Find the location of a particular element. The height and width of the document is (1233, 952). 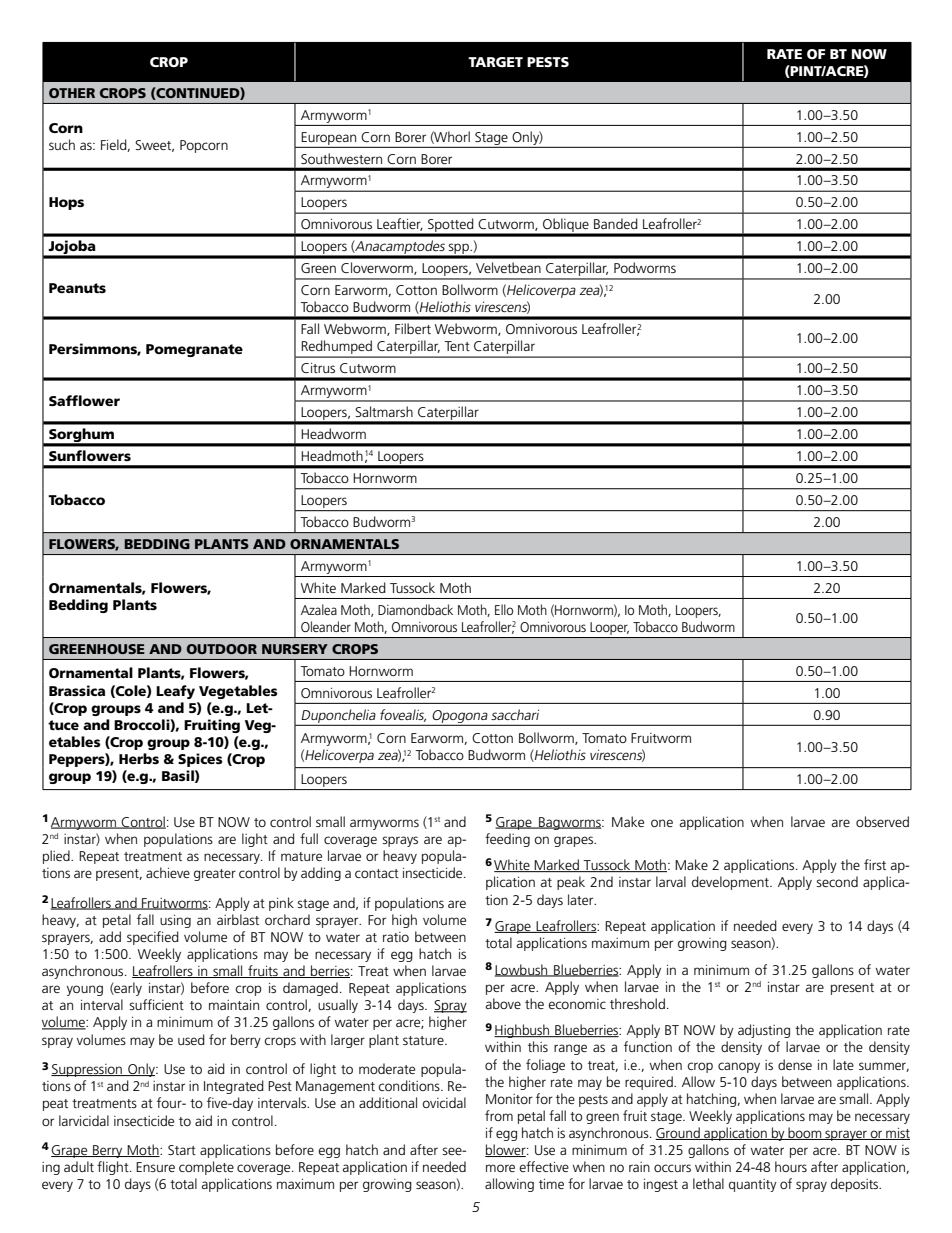

Ello is located at coordinates (504, 609).
